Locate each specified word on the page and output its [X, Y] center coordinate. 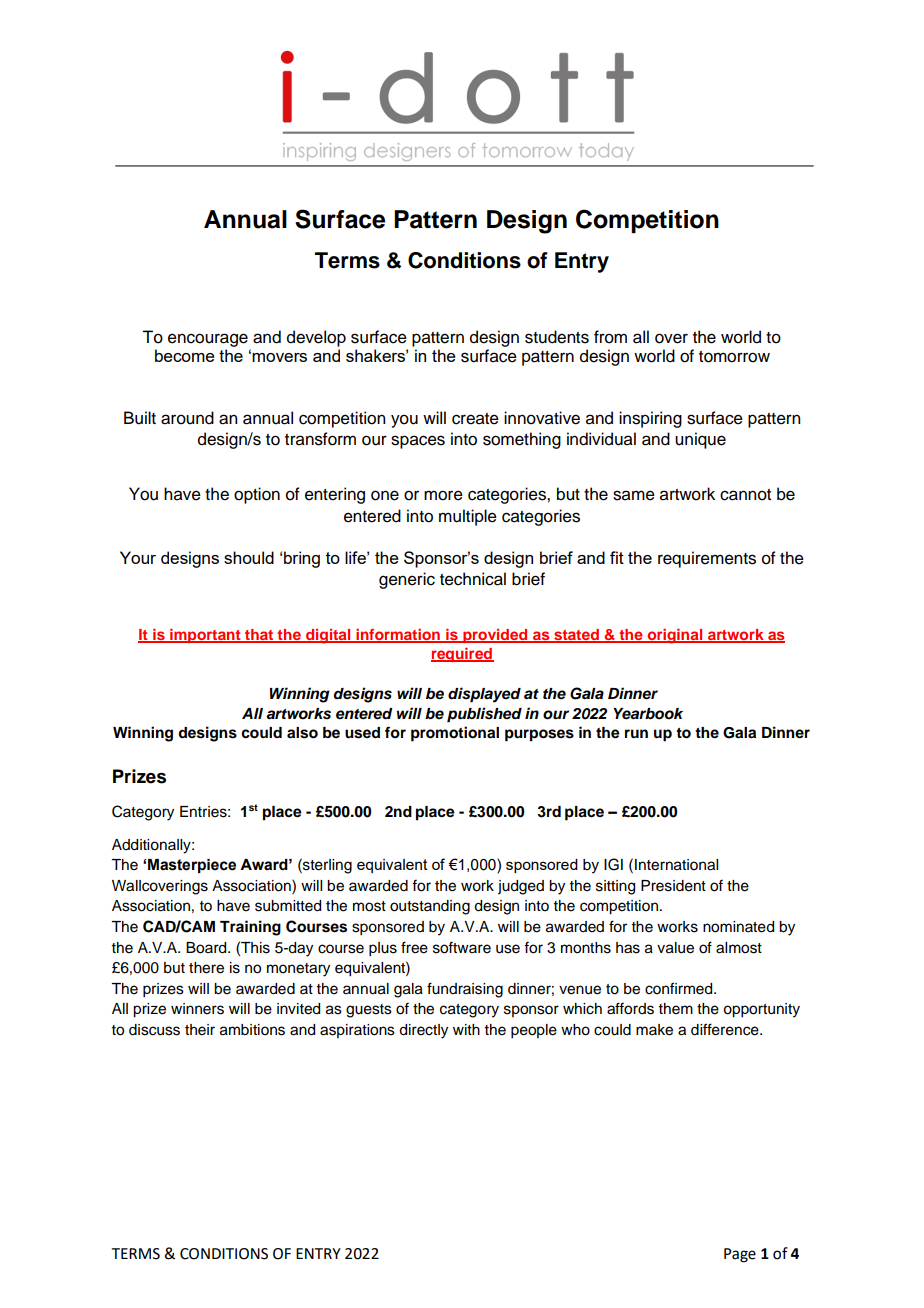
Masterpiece [192, 866]
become [185, 355]
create [475, 419]
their [200, 1030]
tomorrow [734, 357]
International [676, 865]
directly [423, 1031]
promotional [455, 734]
